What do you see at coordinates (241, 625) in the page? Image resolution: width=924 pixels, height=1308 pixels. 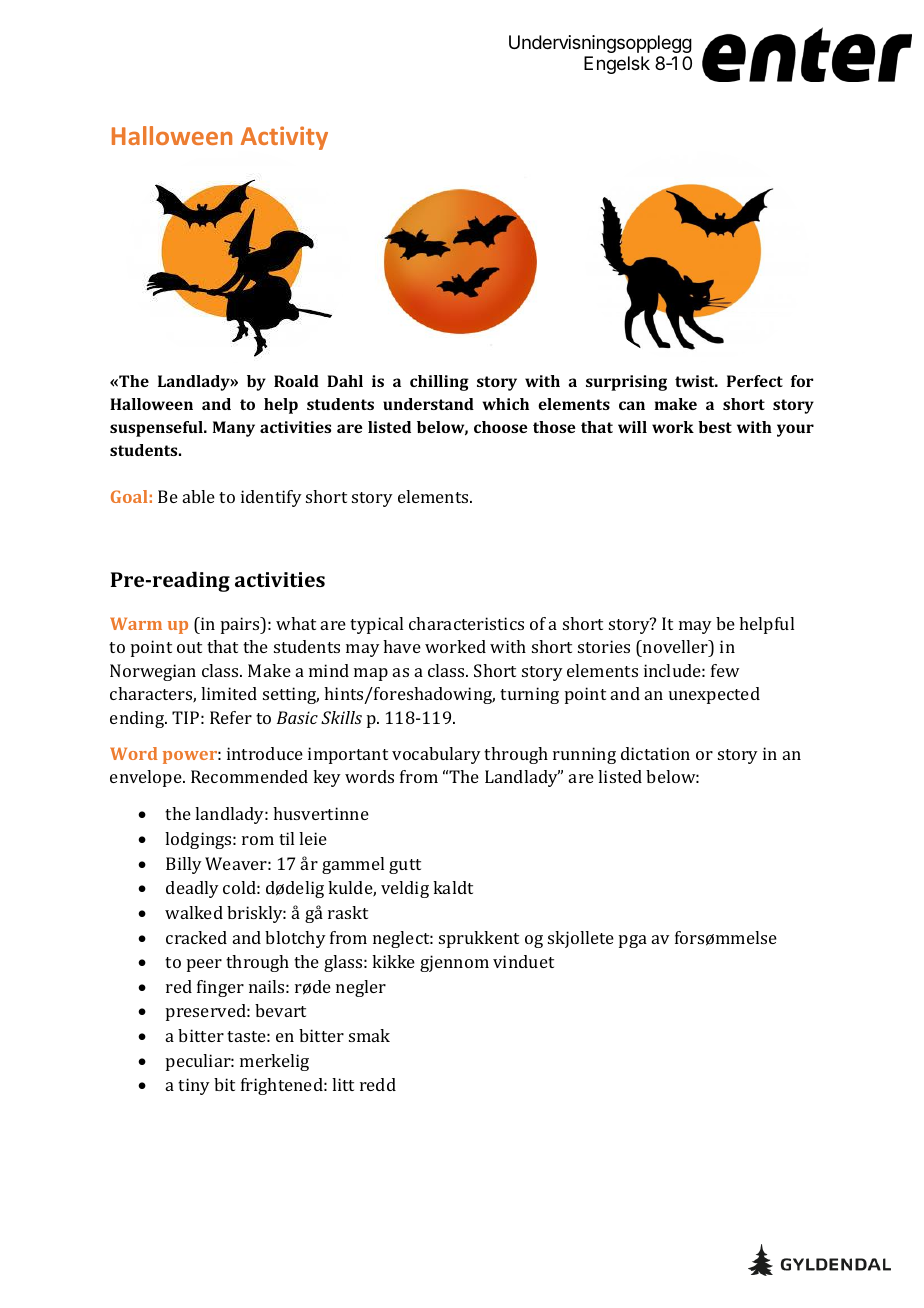 I see `pairs` at bounding box center [241, 625].
